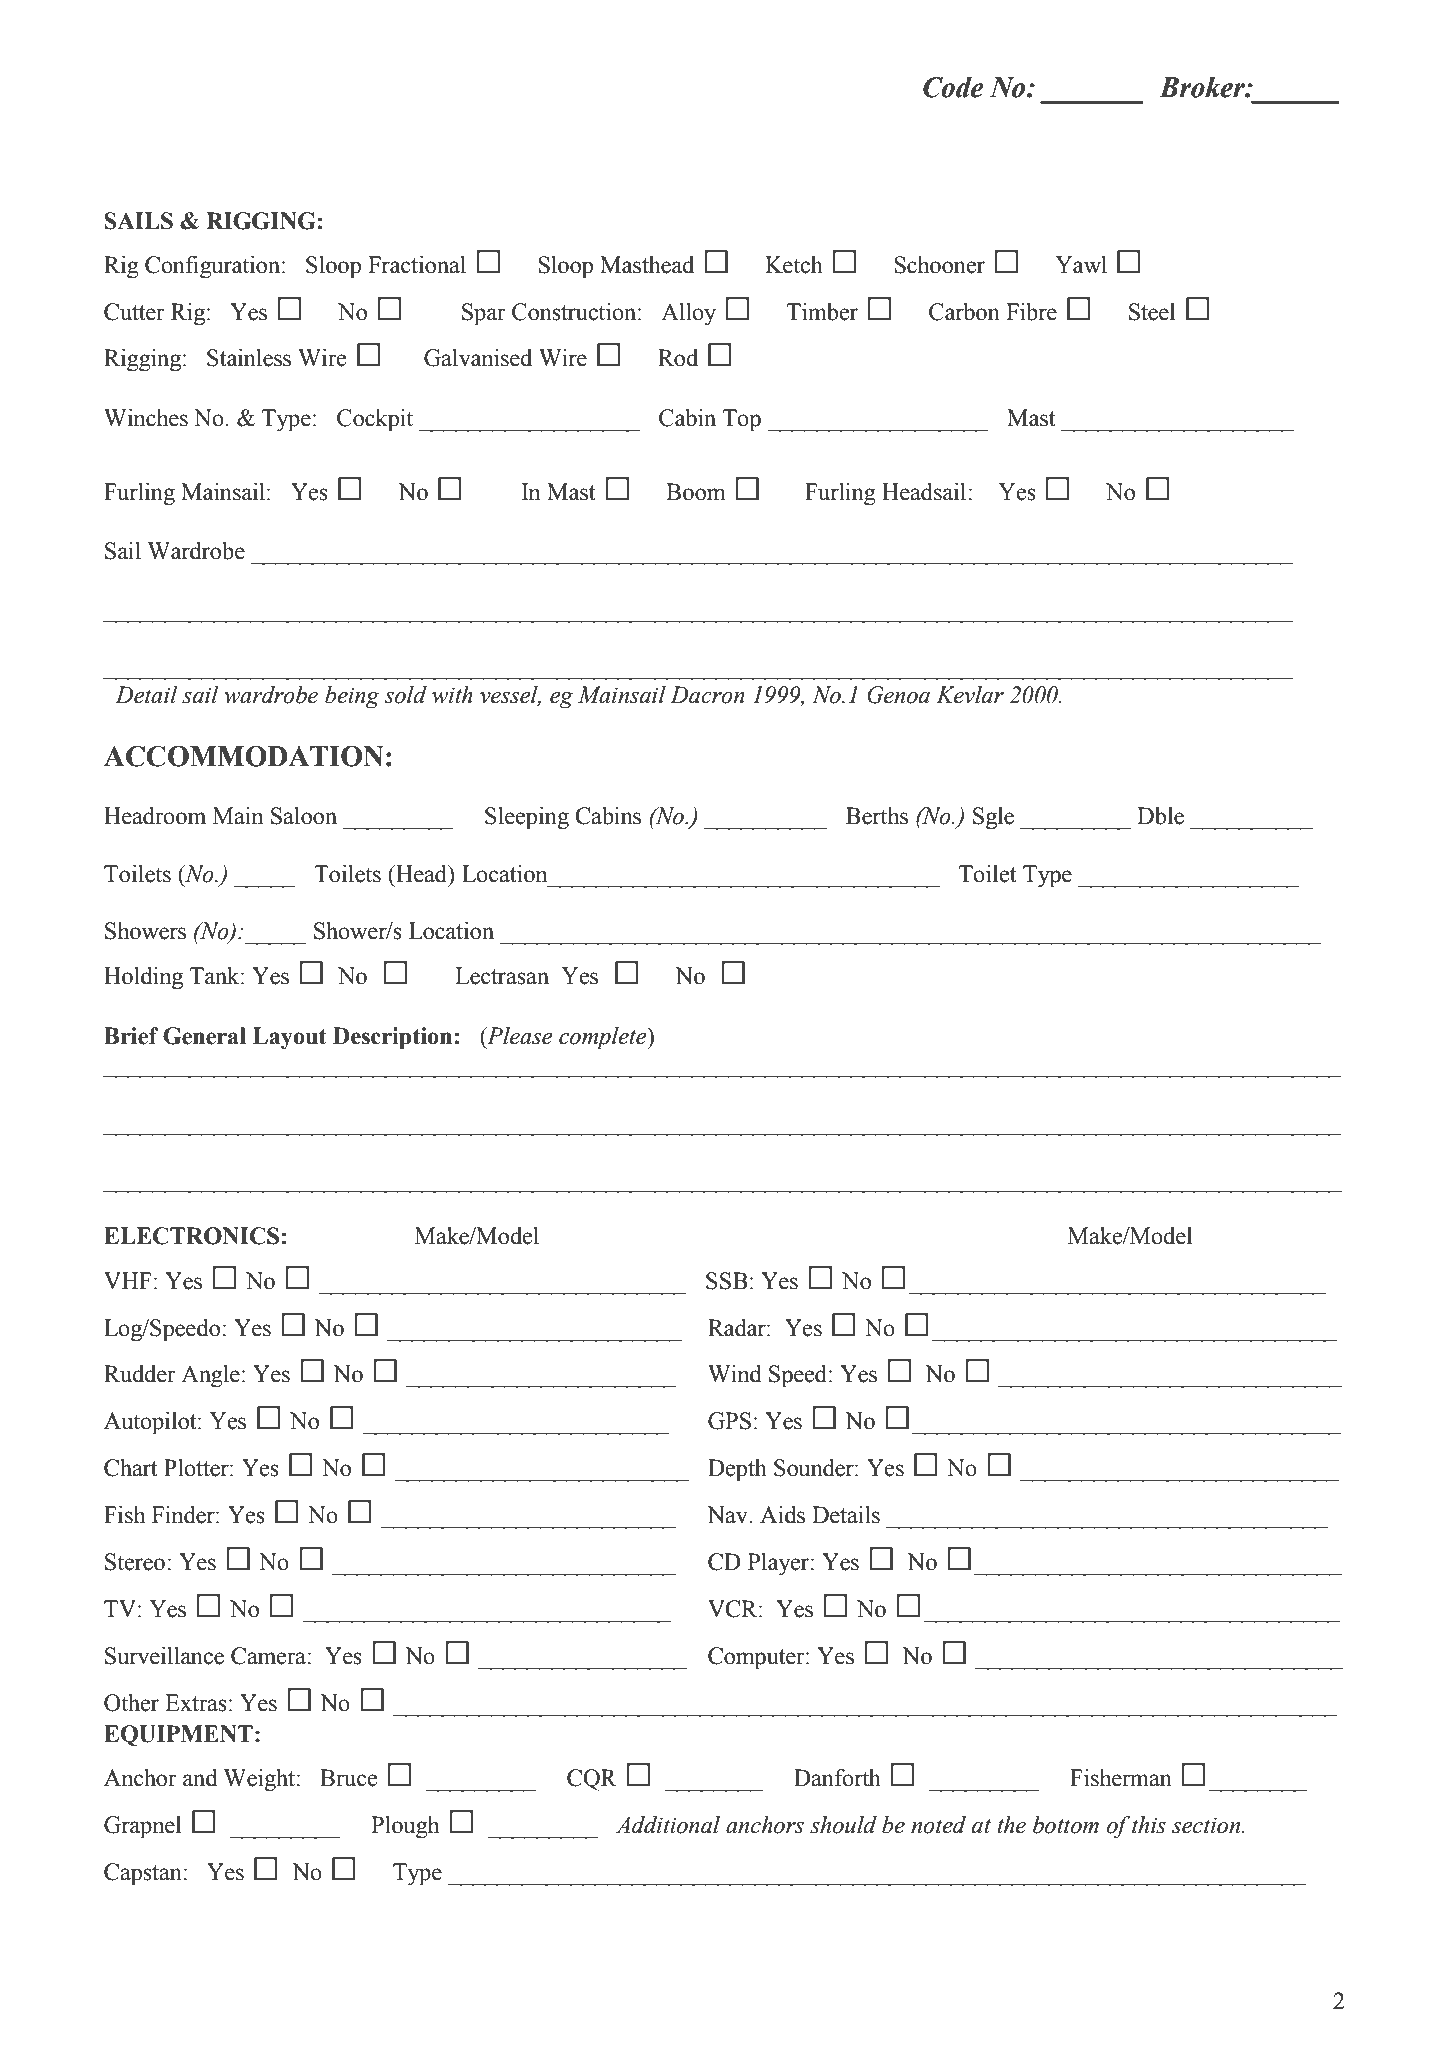 This screenshot has width=1448, height=2049. What do you see at coordinates (727, 1281) in the screenshot?
I see `SSB` at bounding box center [727, 1281].
